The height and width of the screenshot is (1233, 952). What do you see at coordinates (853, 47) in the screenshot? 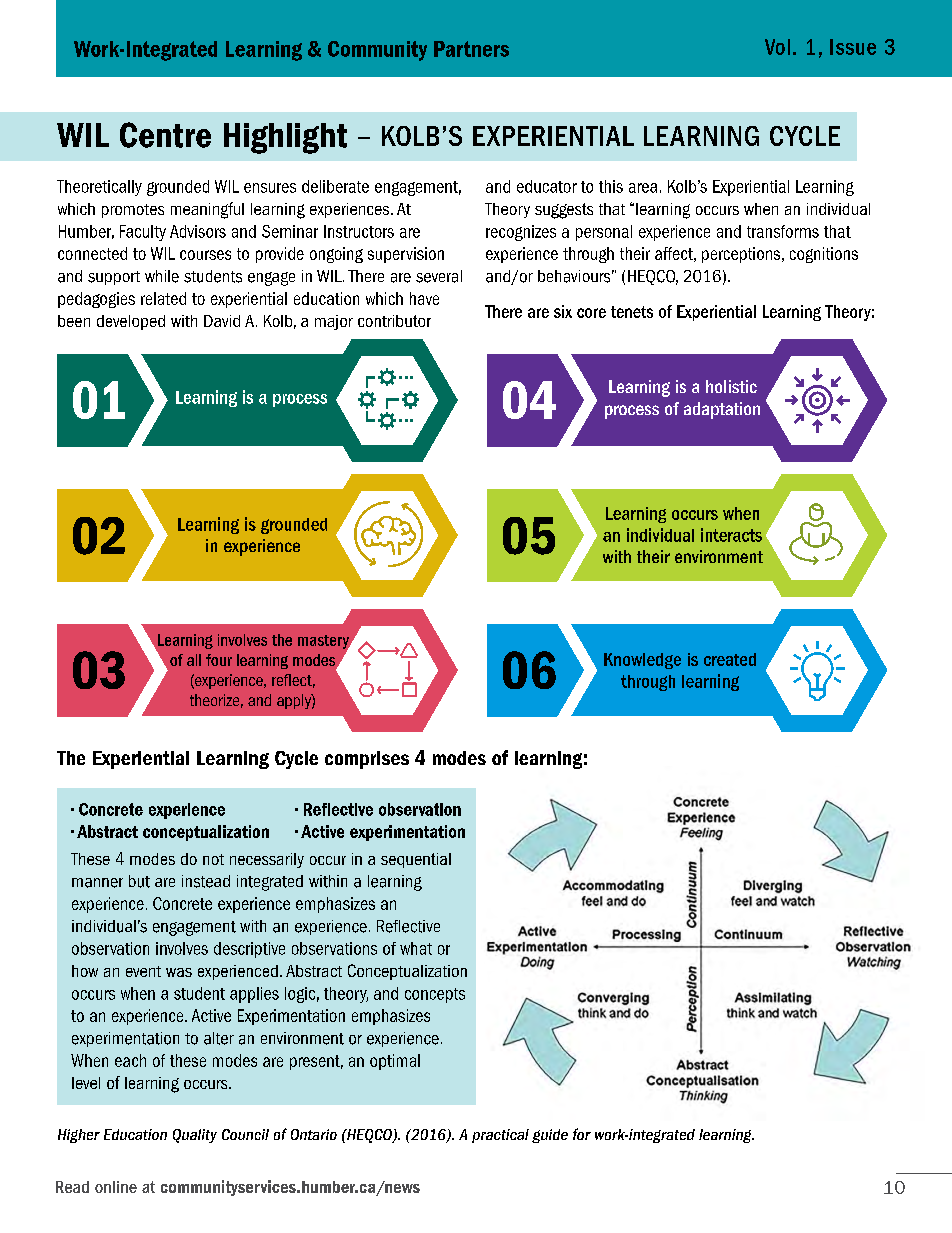
I see `Issue` at bounding box center [853, 47].
